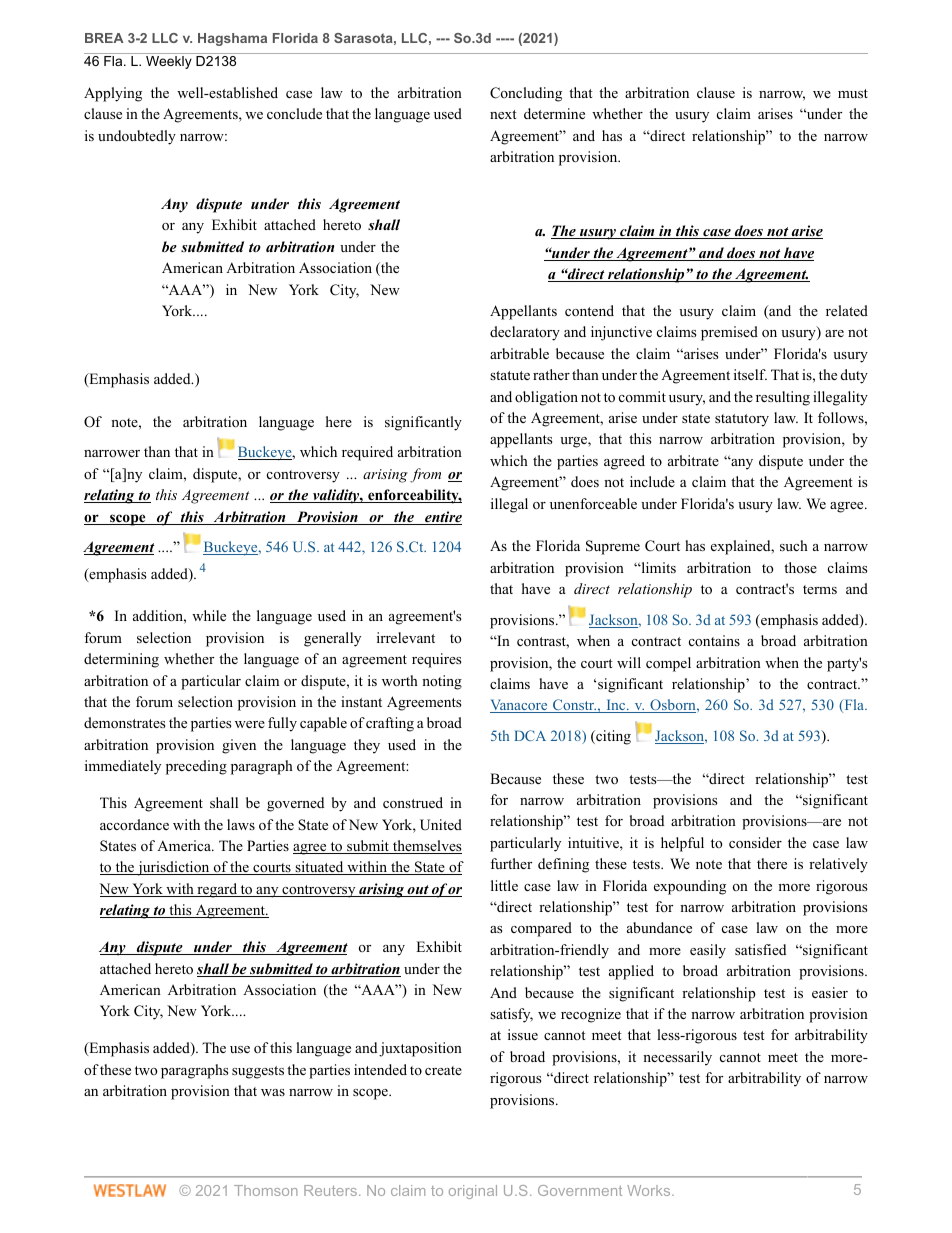 The width and height of the screenshot is (952, 1233). I want to click on statutory, so click(742, 420).
